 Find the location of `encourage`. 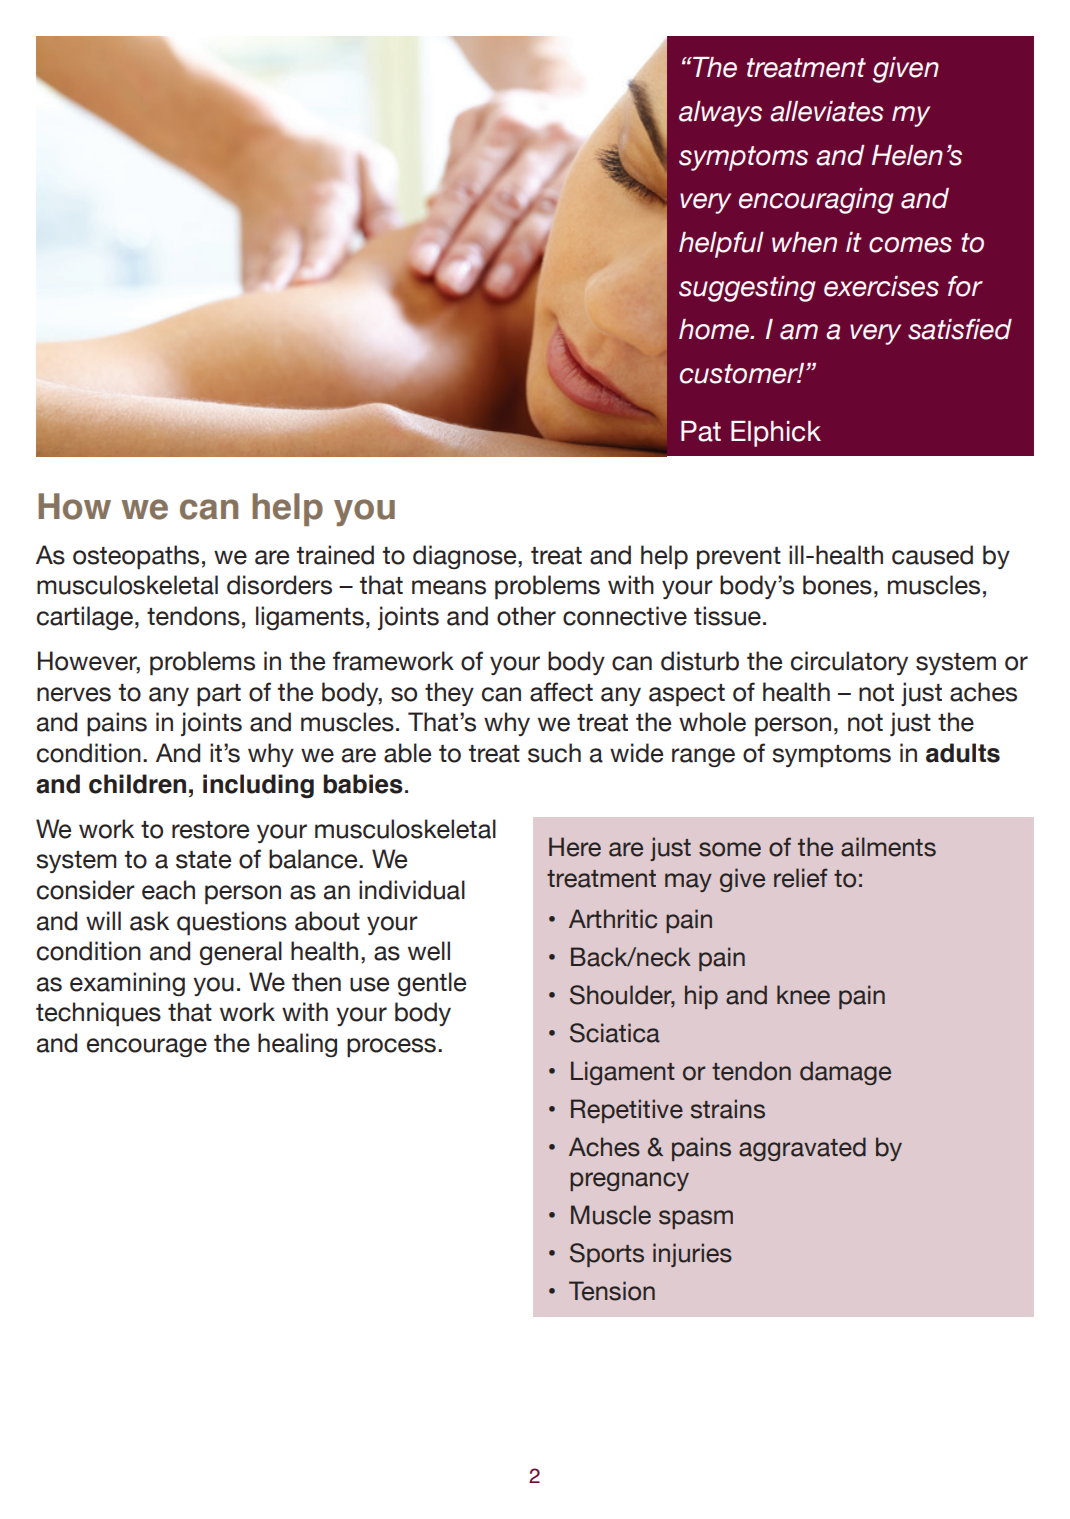

encourage is located at coordinates (147, 1047).
